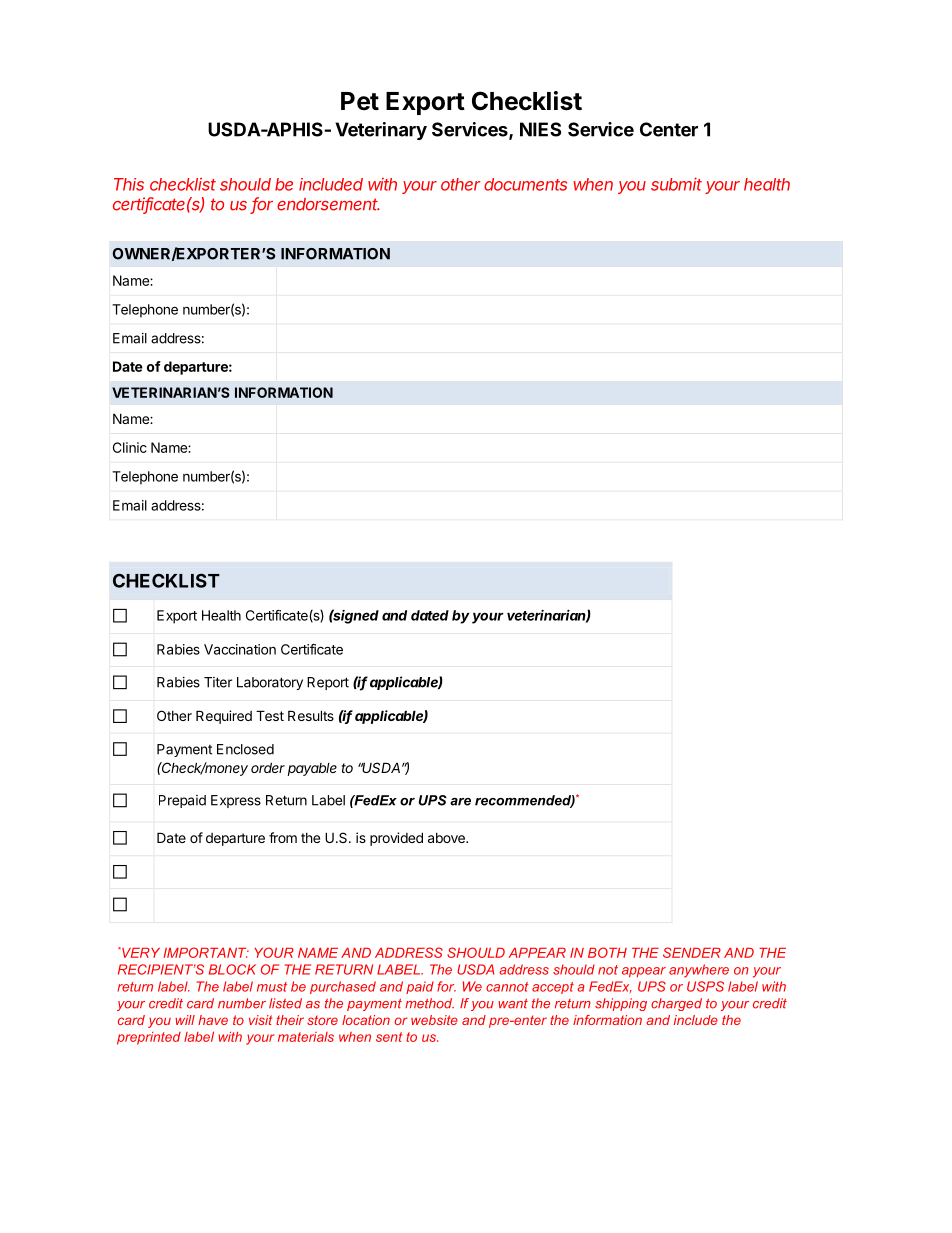  What do you see at coordinates (129, 184) in the document?
I see `This` at bounding box center [129, 184].
